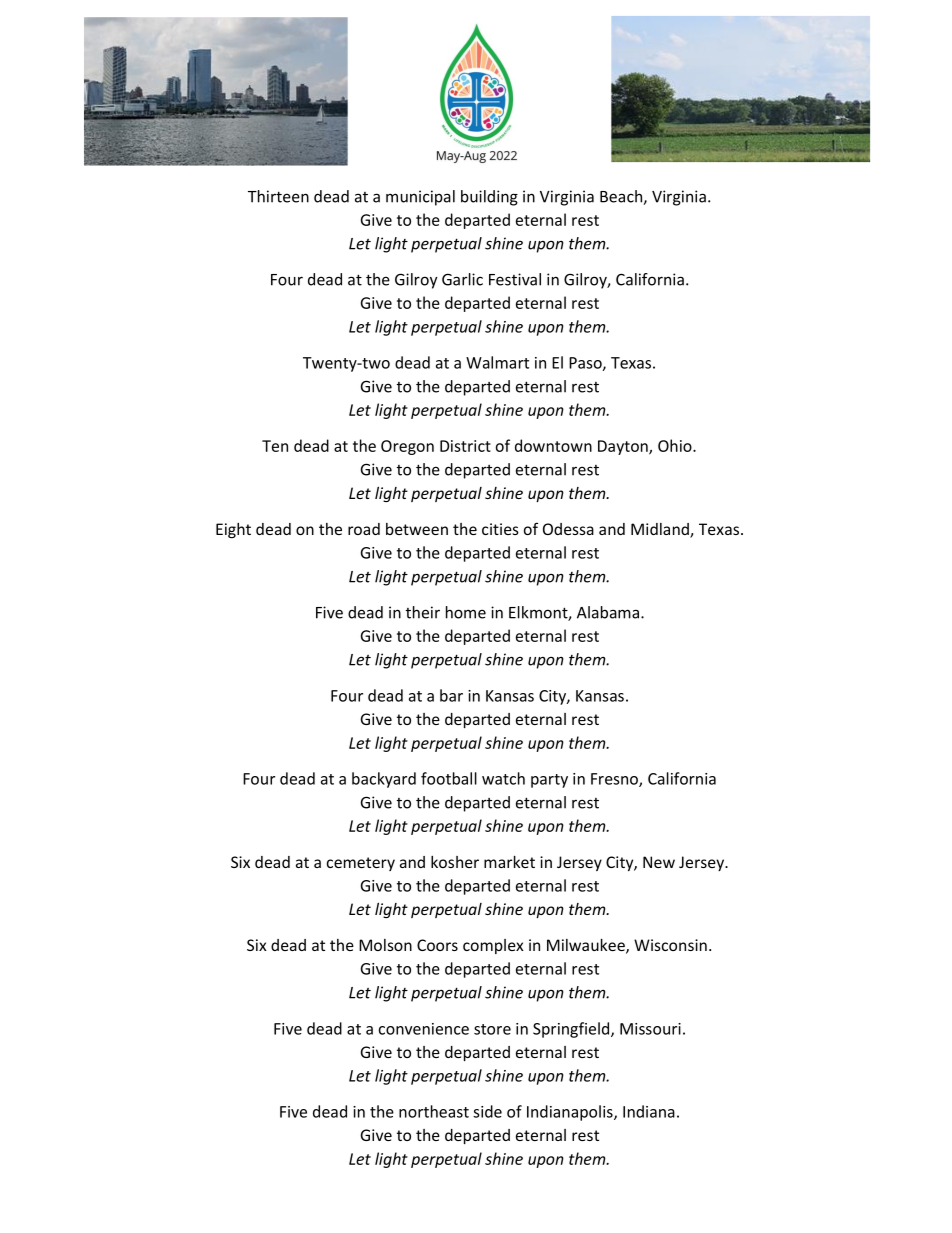 The width and height of the image is (952, 1233). What do you see at coordinates (423, 1029) in the image?
I see `convenience` at bounding box center [423, 1029].
